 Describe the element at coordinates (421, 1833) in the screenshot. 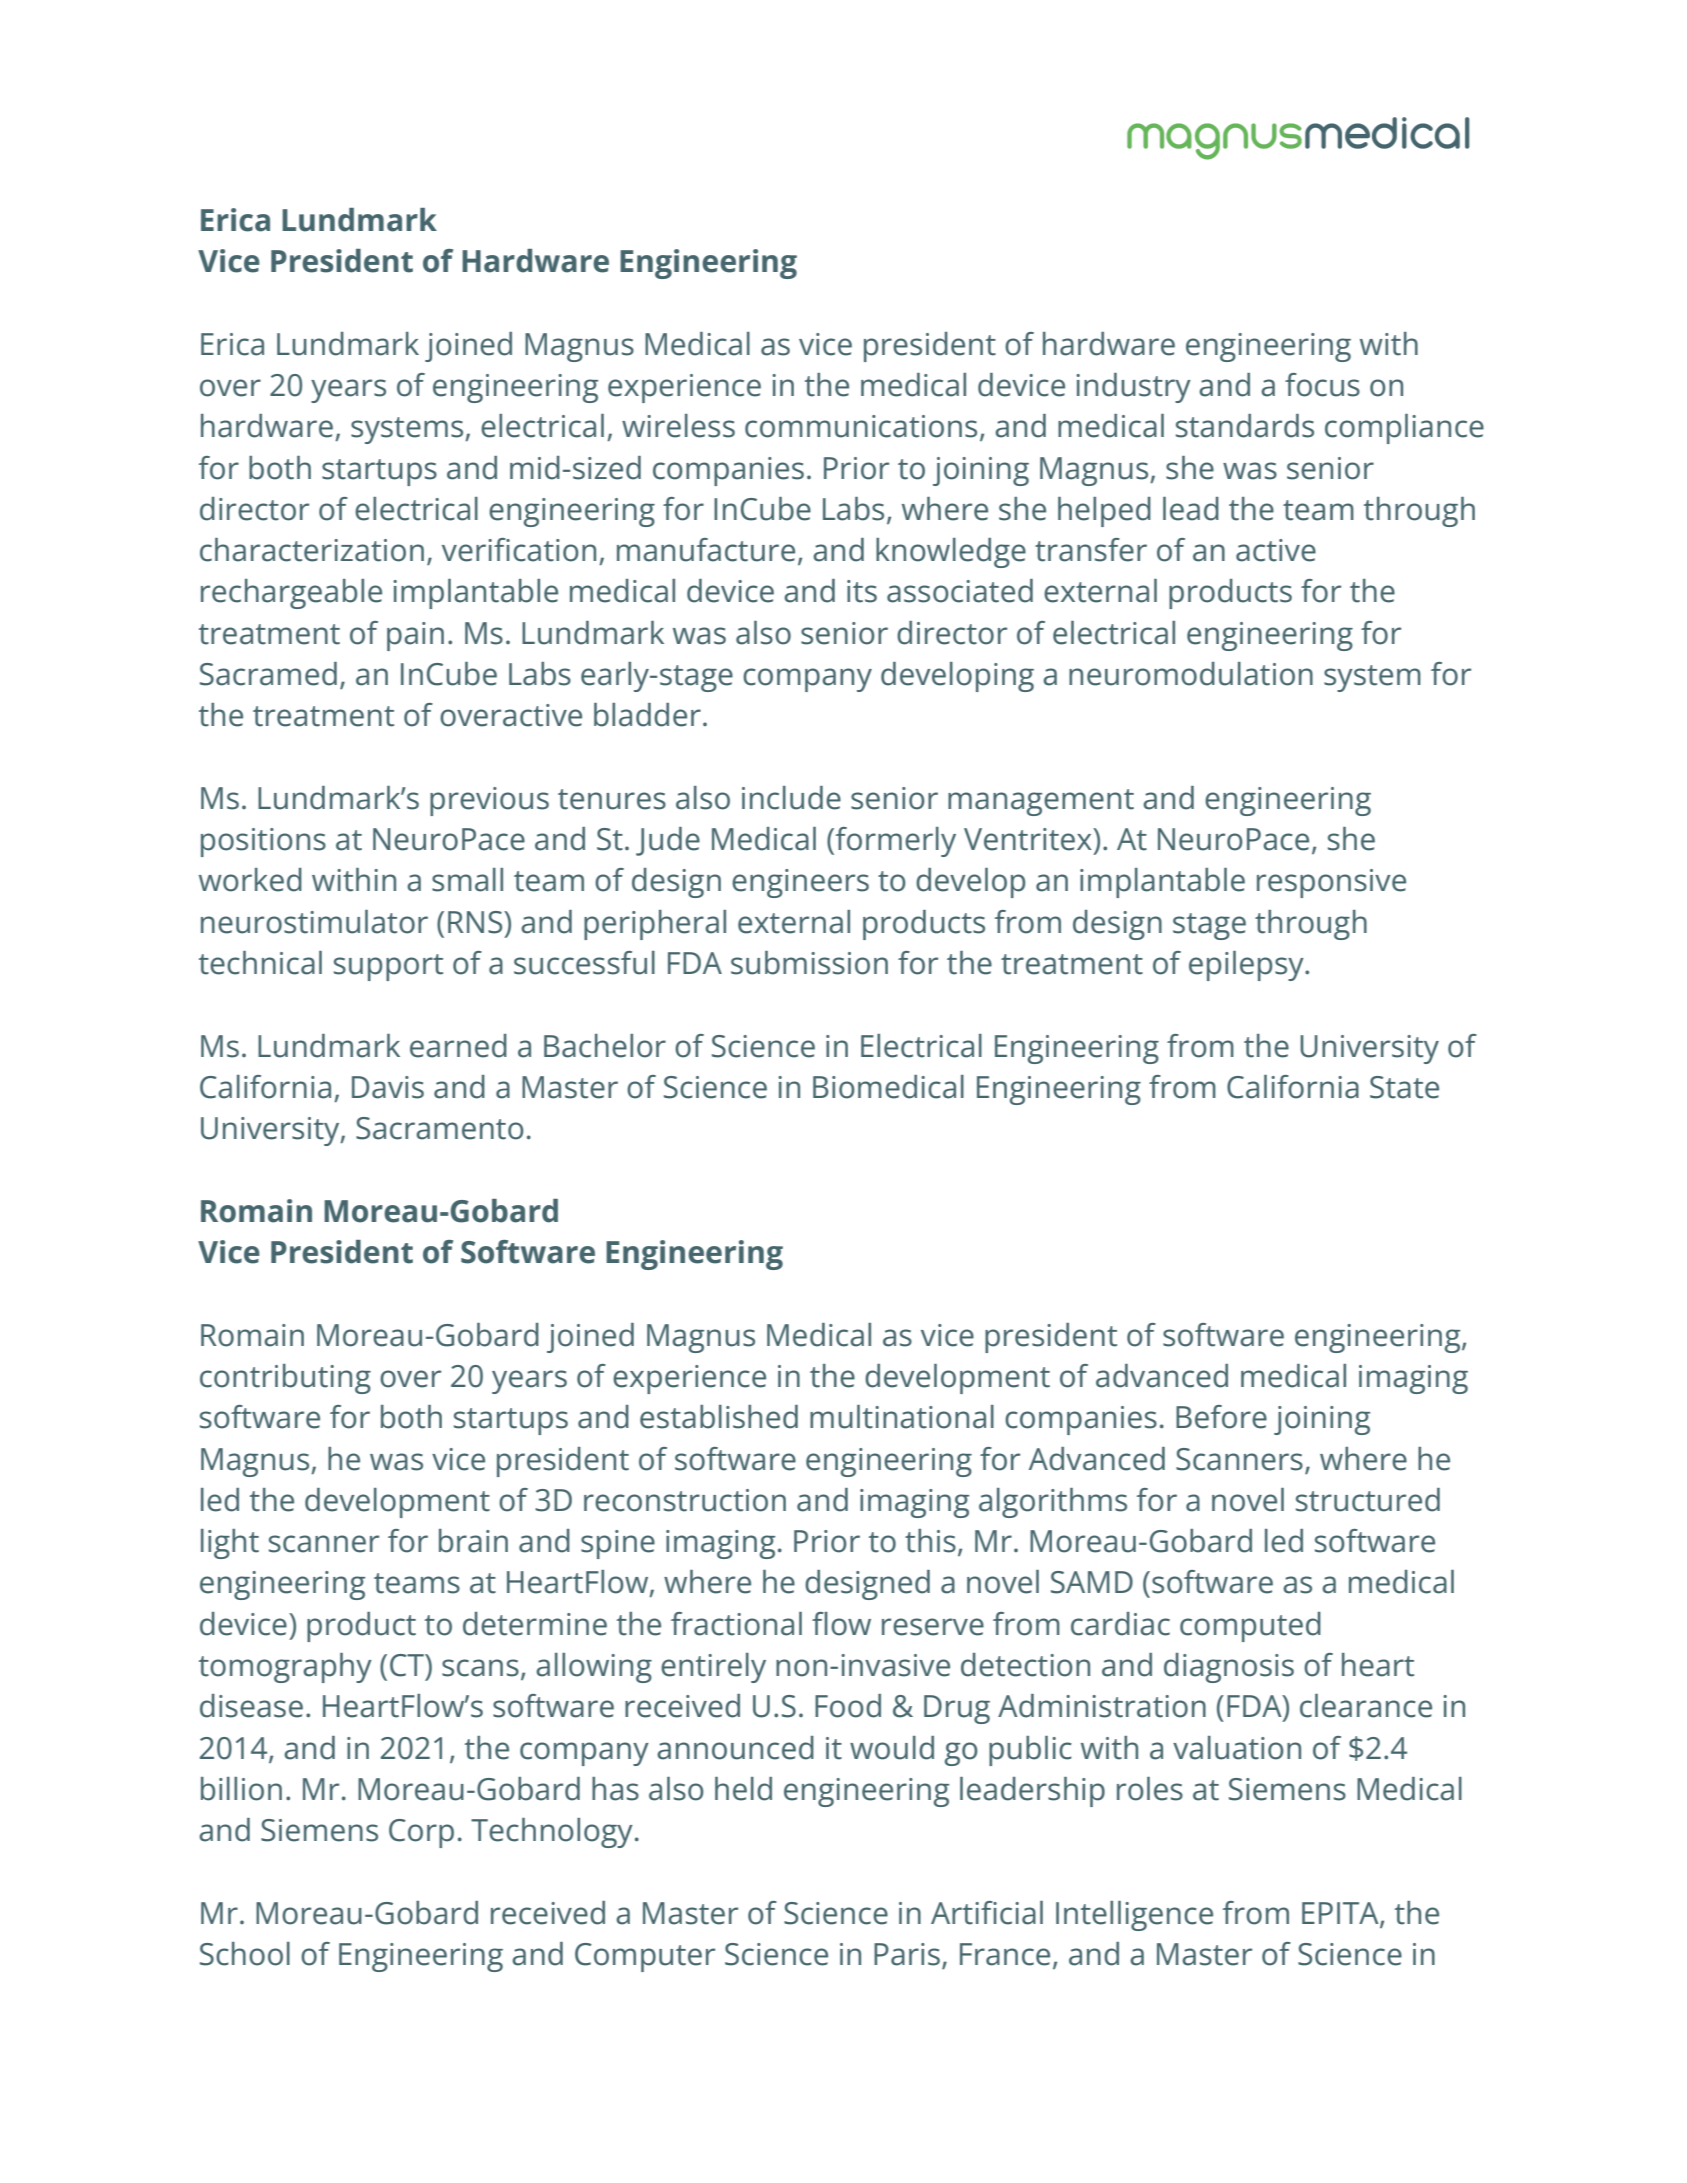

I see `Corp` at that location.
